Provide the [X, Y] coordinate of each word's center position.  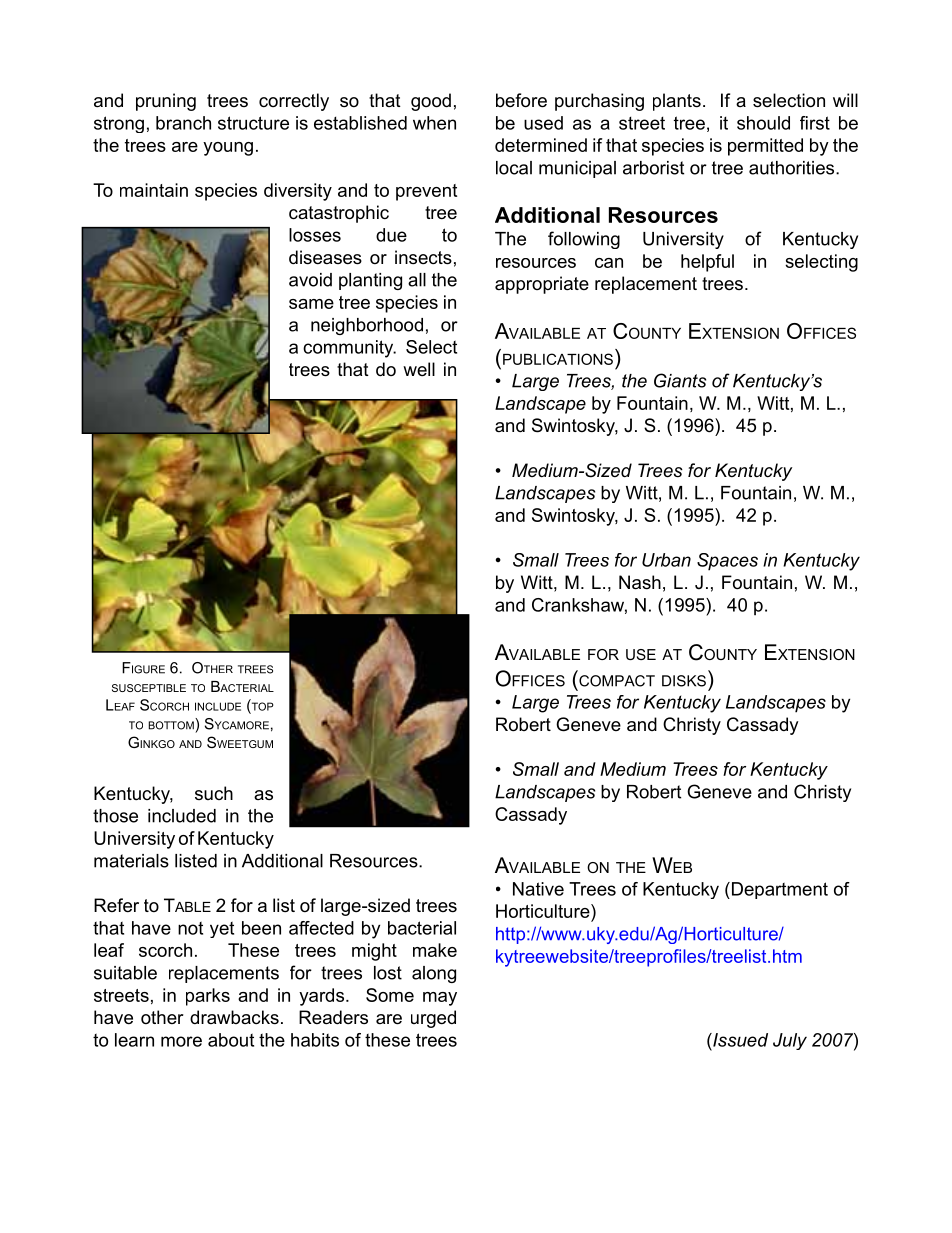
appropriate [542, 285]
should [763, 123]
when [434, 123]
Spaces [727, 562]
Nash [640, 582]
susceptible [149, 688]
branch [183, 123]
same [311, 304]
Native [538, 889]
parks [208, 997]
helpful [707, 263]
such [214, 793]
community [349, 349]
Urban [666, 560]
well [419, 369]
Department [778, 890]
